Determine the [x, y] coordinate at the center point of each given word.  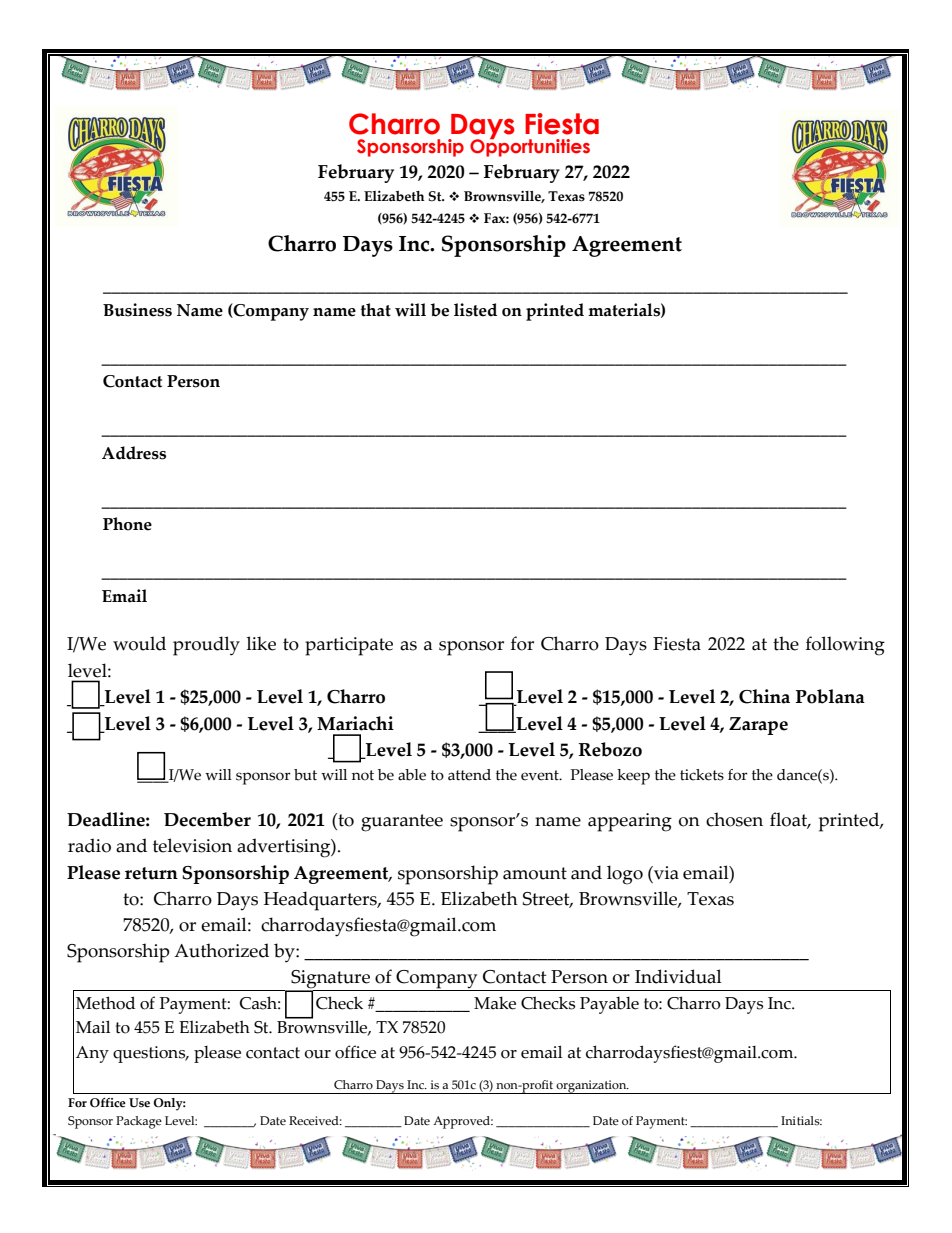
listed [475, 310]
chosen [734, 819]
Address [134, 453]
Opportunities [530, 147]
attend [469, 775]
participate [349, 646]
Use [139, 1103]
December [207, 819]
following [845, 646]
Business [137, 310]
